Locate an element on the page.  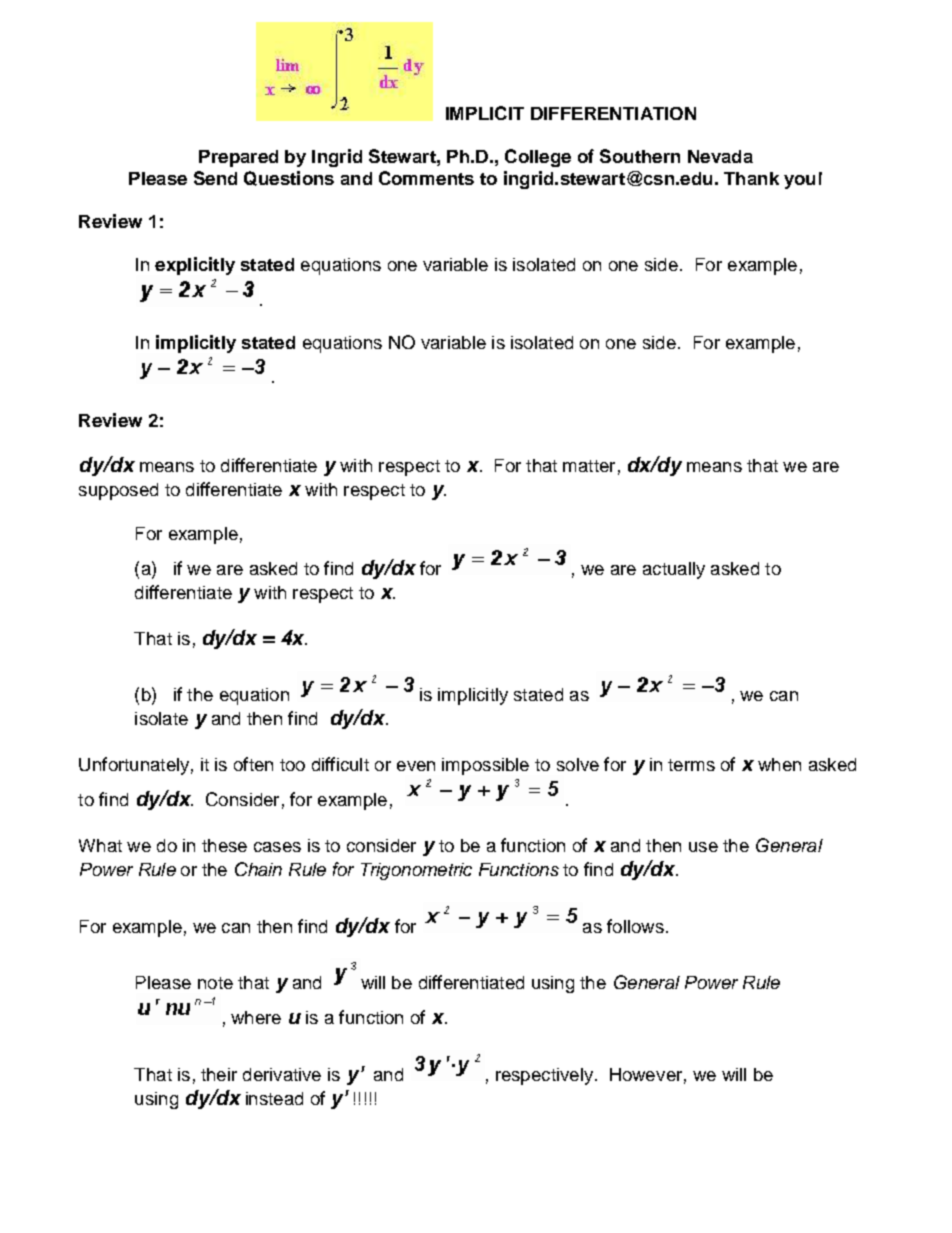
supposed is located at coordinates (118, 491).
